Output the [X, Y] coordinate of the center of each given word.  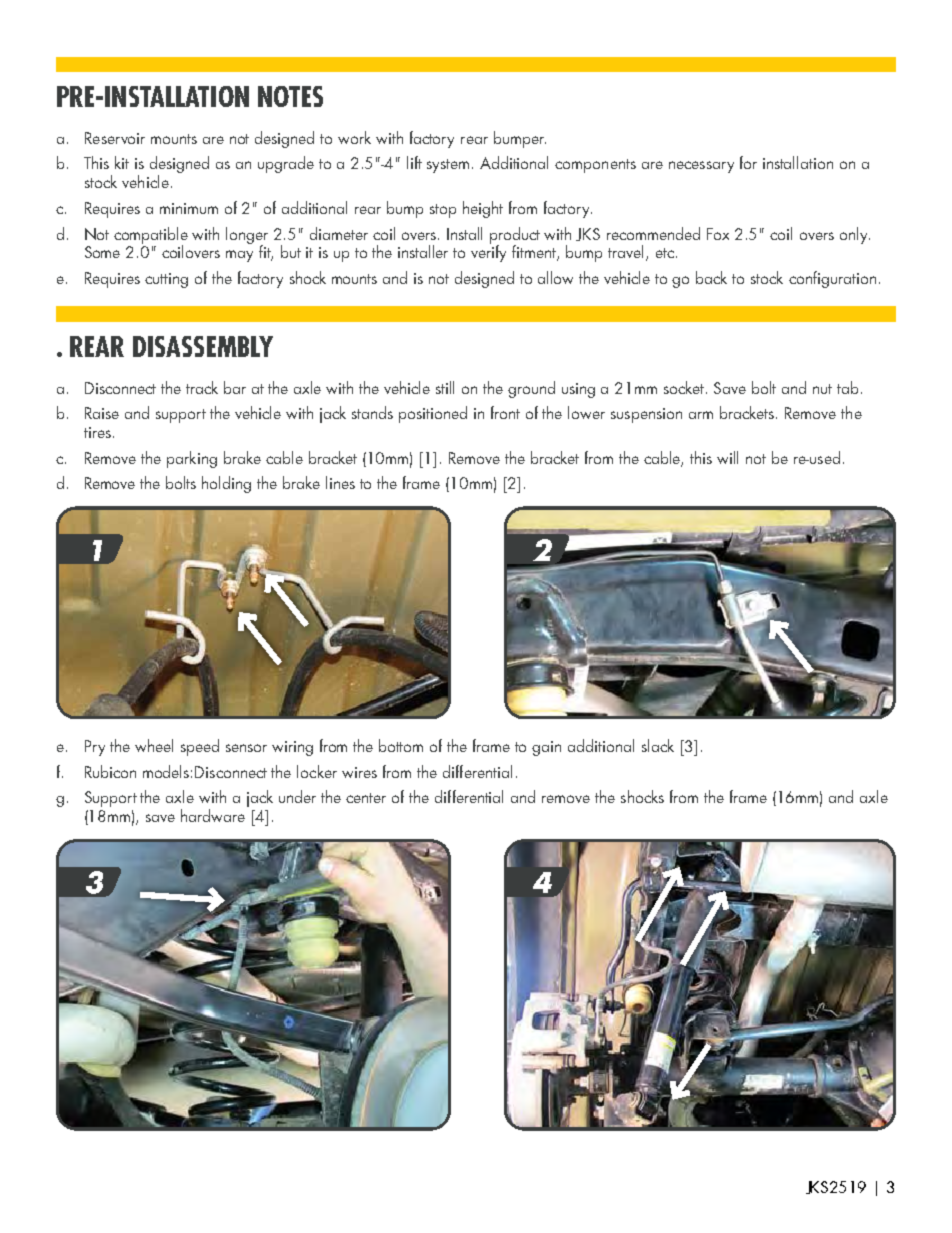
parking [192, 459]
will [727, 457]
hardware [213, 815]
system [448, 166]
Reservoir [115, 138]
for [748, 162]
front [505, 412]
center [366, 798]
